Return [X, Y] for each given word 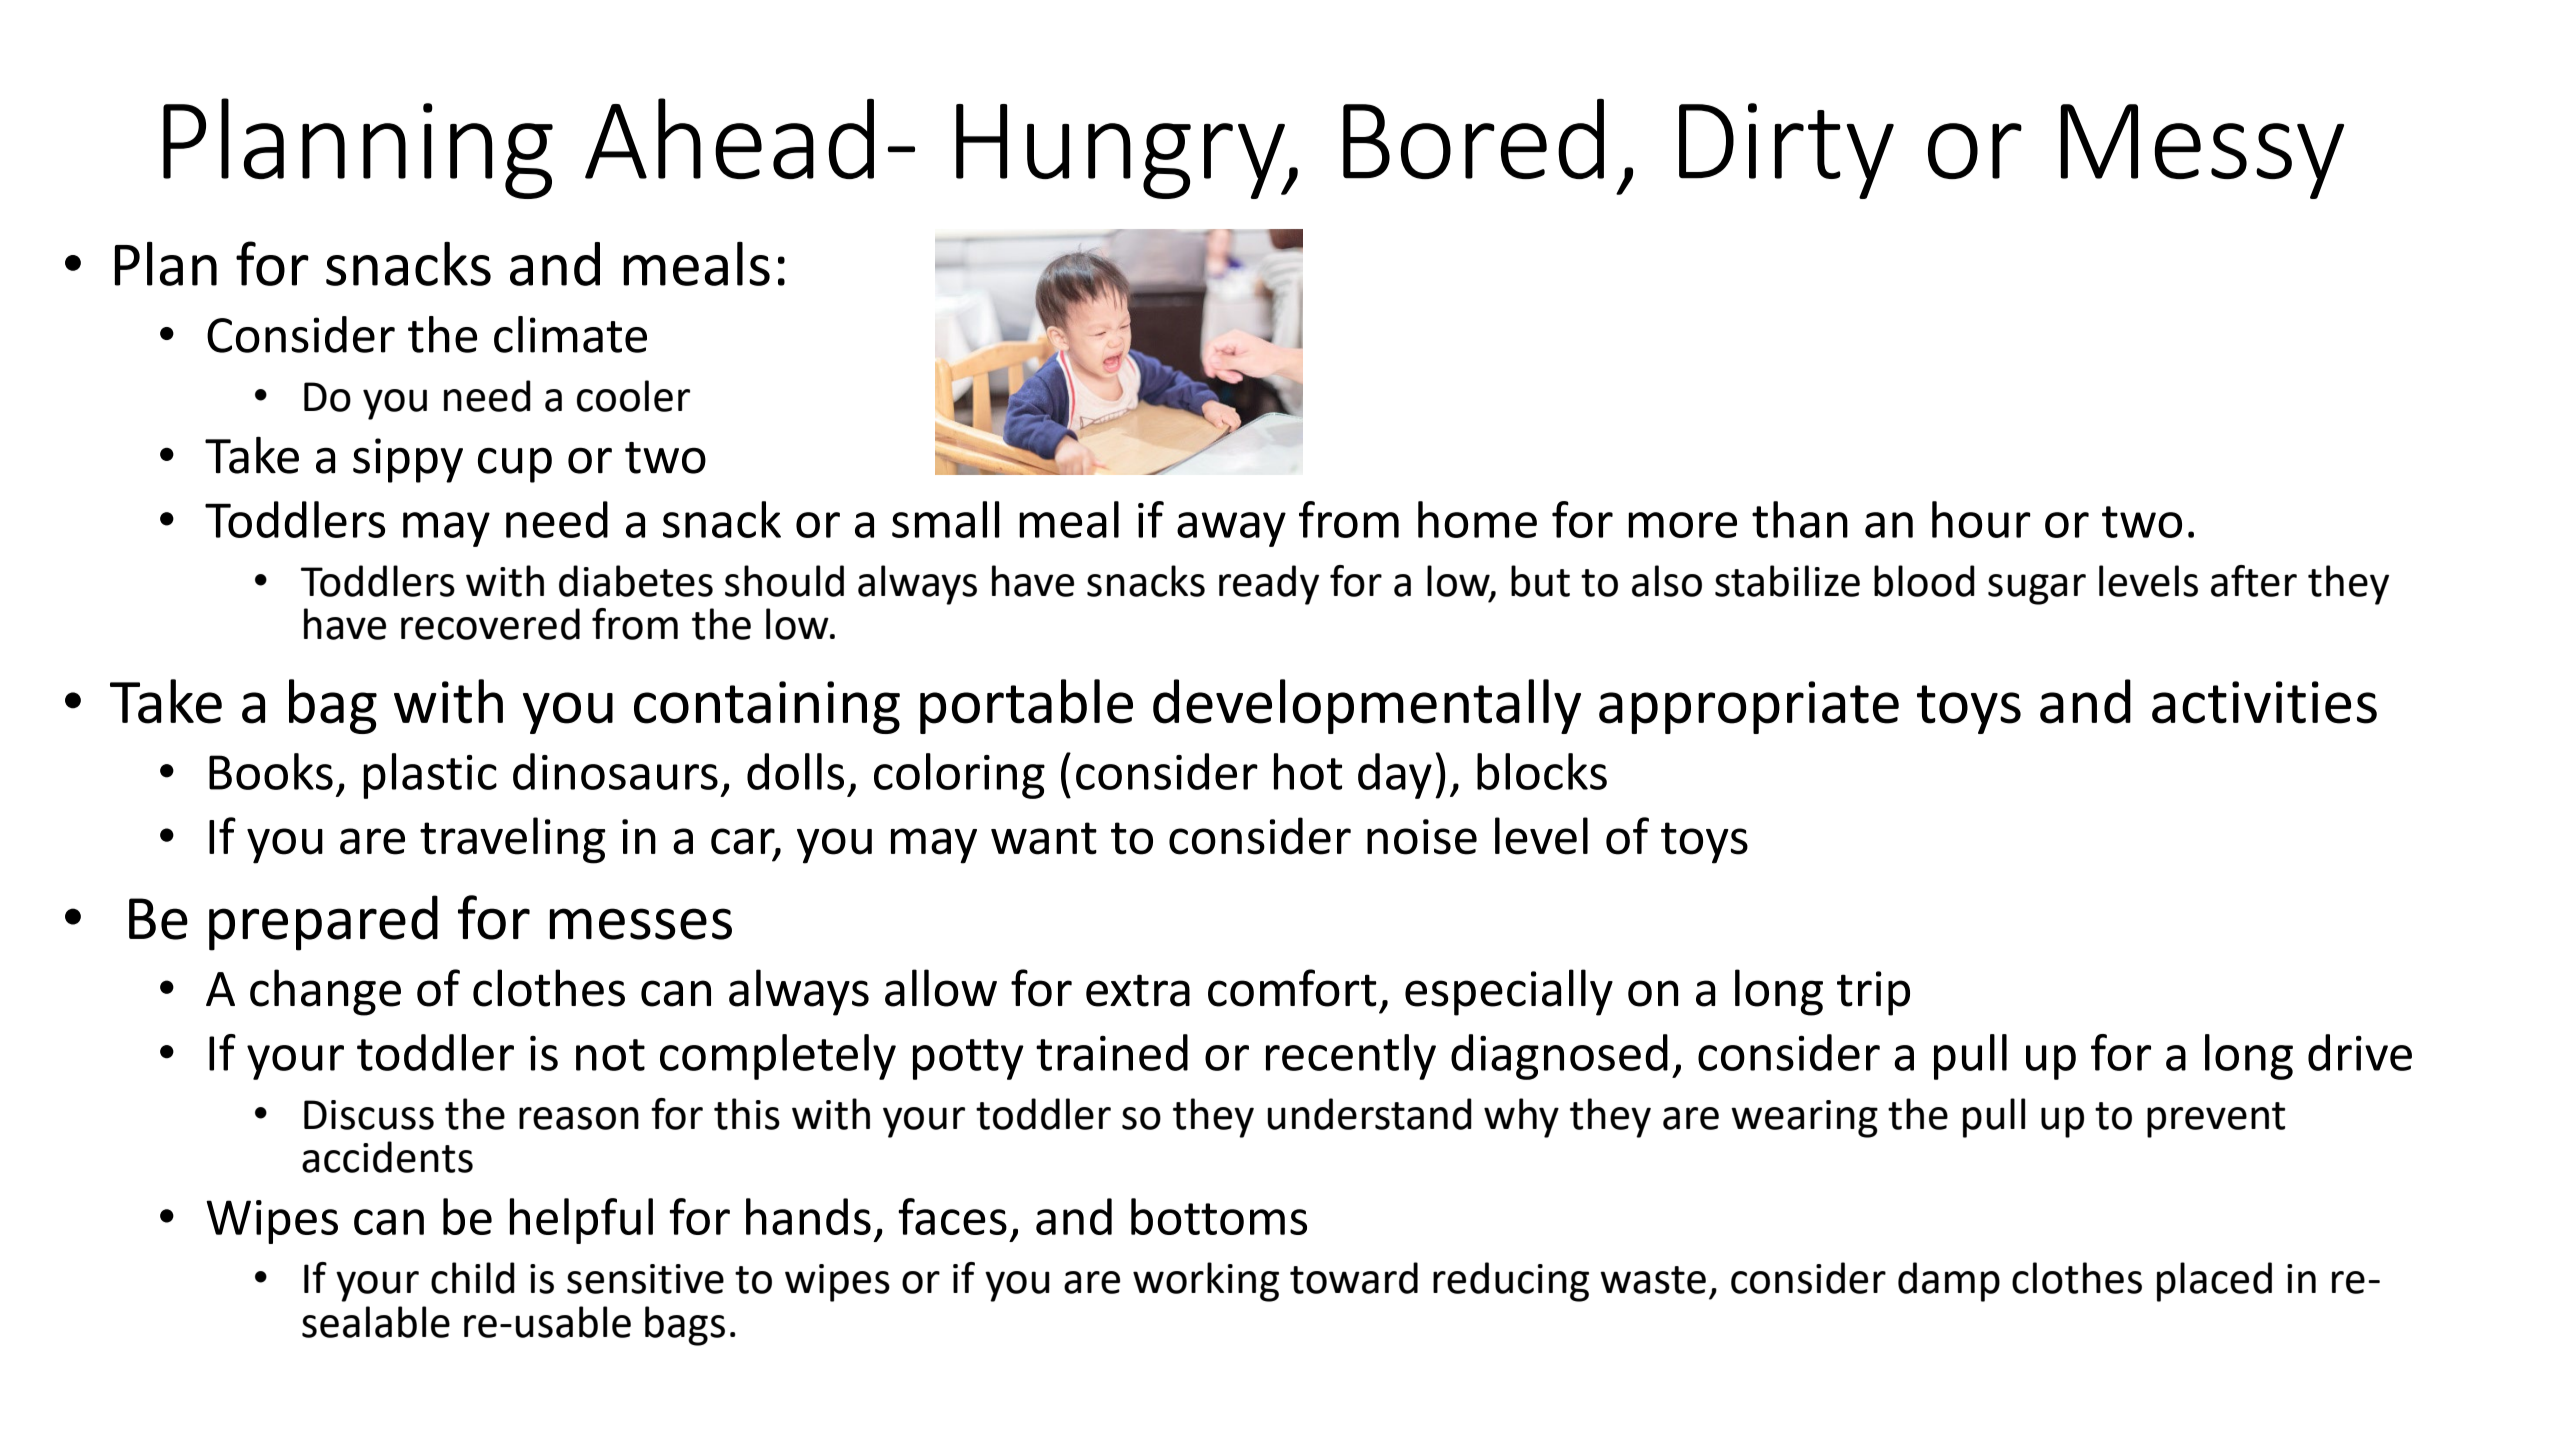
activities [2264, 702]
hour [1981, 519]
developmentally [1367, 706]
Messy [2202, 151]
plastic [430, 776]
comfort [1292, 988]
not [610, 1055]
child [473, 1278]
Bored [1473, 139]
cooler [633, 396]
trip [1873, 993]
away [1231, 529]
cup [515, 465]
